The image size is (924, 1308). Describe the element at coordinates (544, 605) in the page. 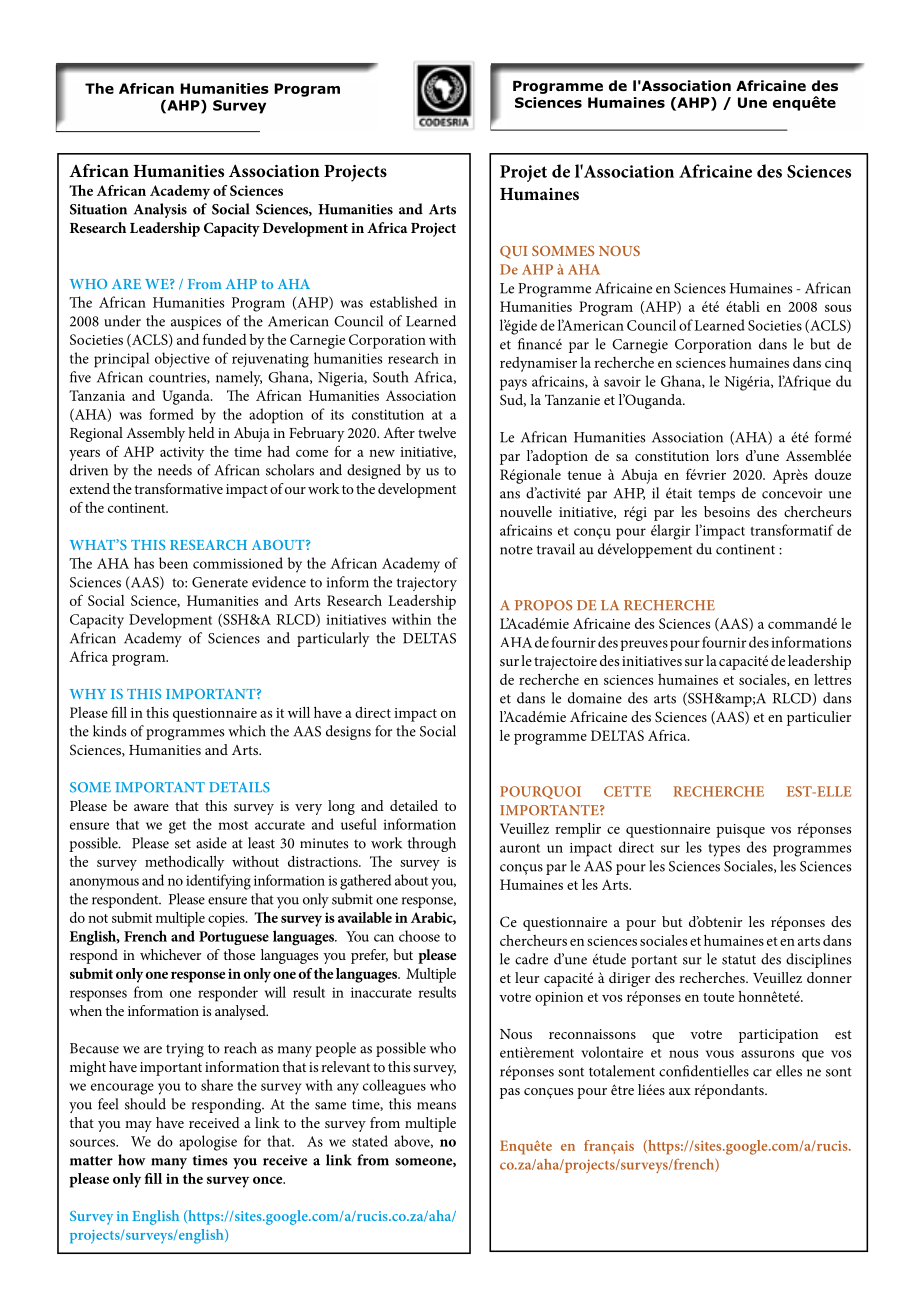

I see `PROPOS` at that location.
